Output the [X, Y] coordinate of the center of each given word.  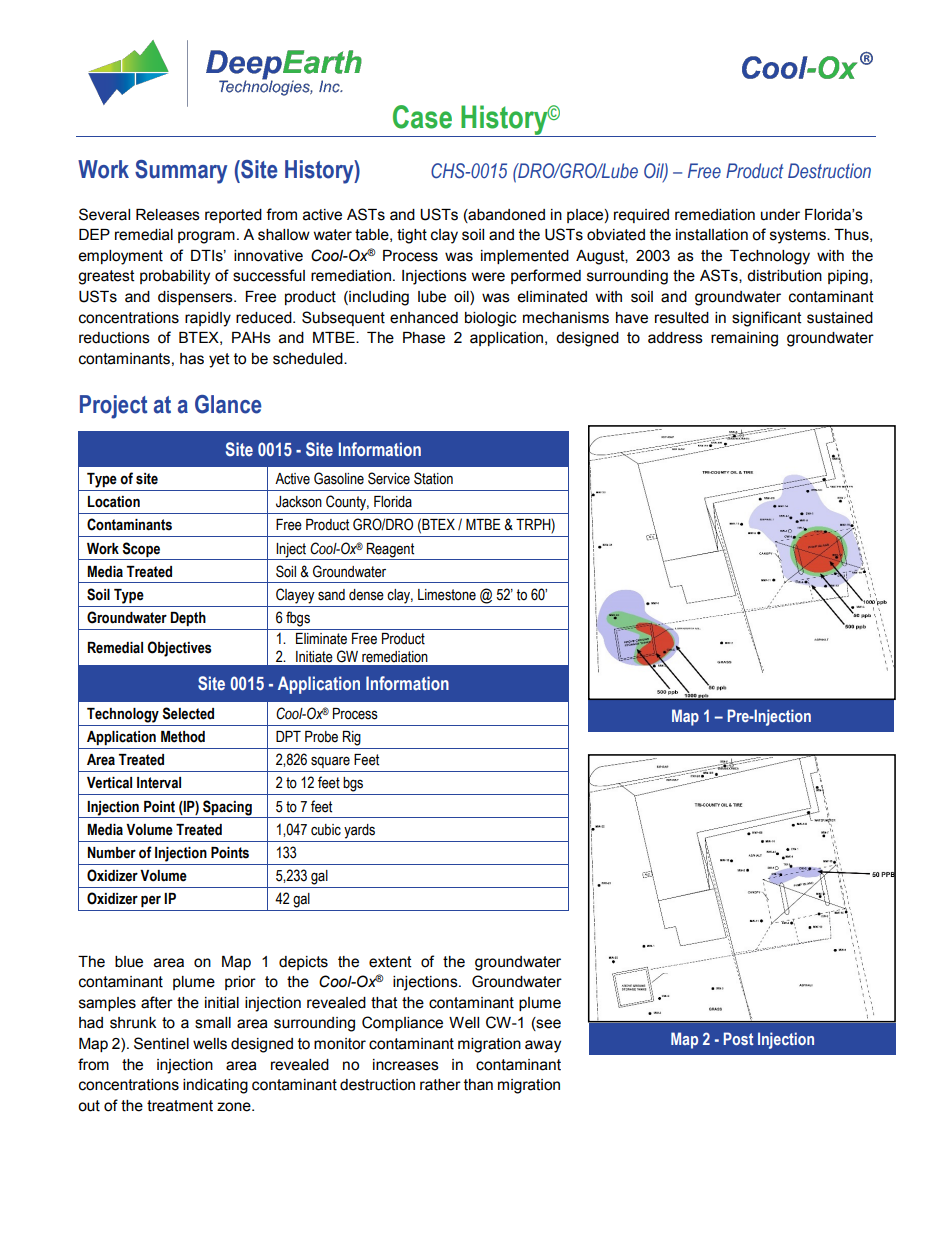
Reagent [390, 550]
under [780, 215]
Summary [181, 172]
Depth [188, 619]
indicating [215, 1086]
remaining [744, 339]
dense [366, 595]
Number [112, 853]
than [478, 1085]
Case [422, 117]
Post [738, 1038]
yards [359, 831]
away [543, 1046]
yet [219, 360]
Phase [424, 338]
